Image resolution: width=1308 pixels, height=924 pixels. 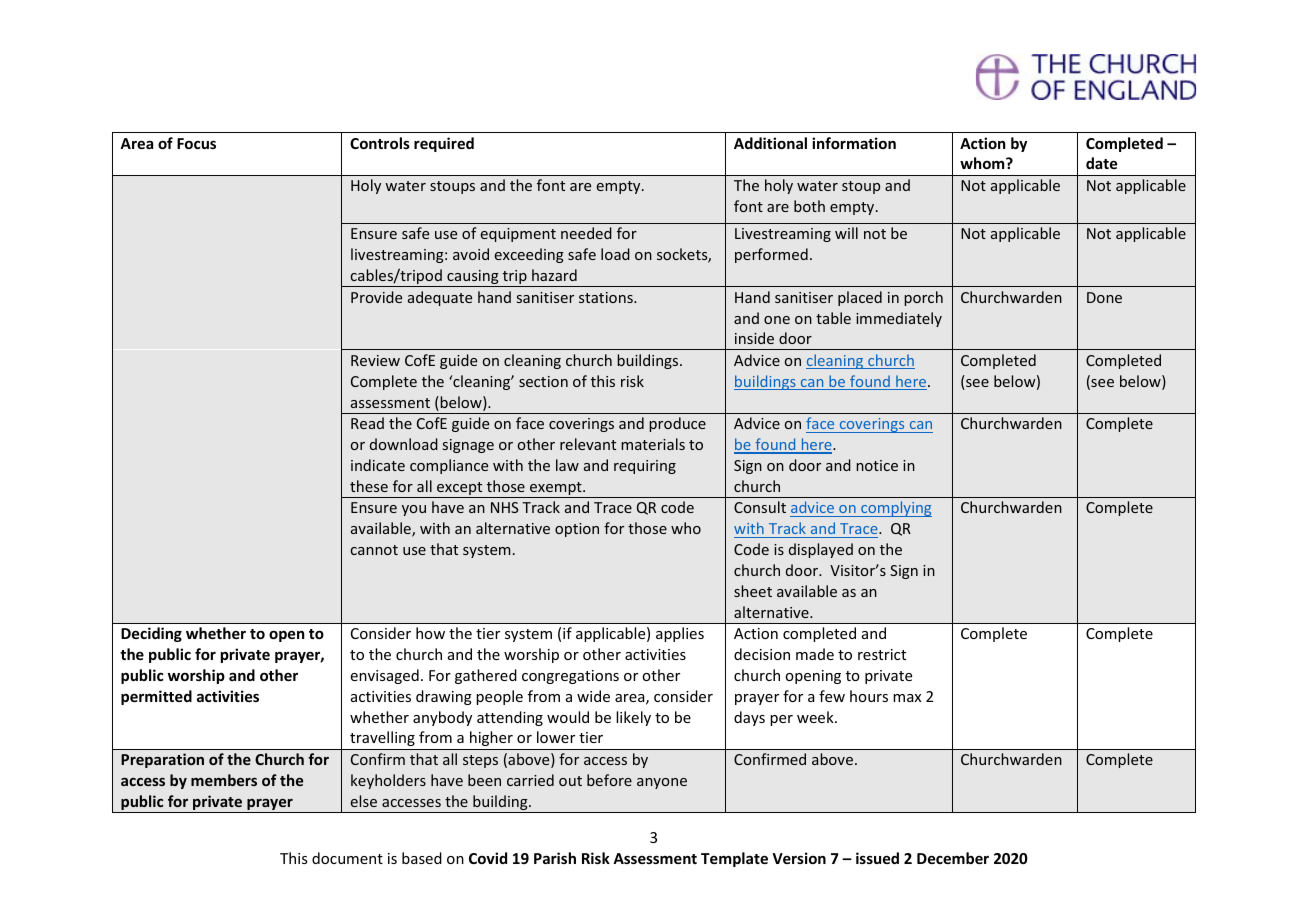 I want to click on document, so click(x=347, y=858).
